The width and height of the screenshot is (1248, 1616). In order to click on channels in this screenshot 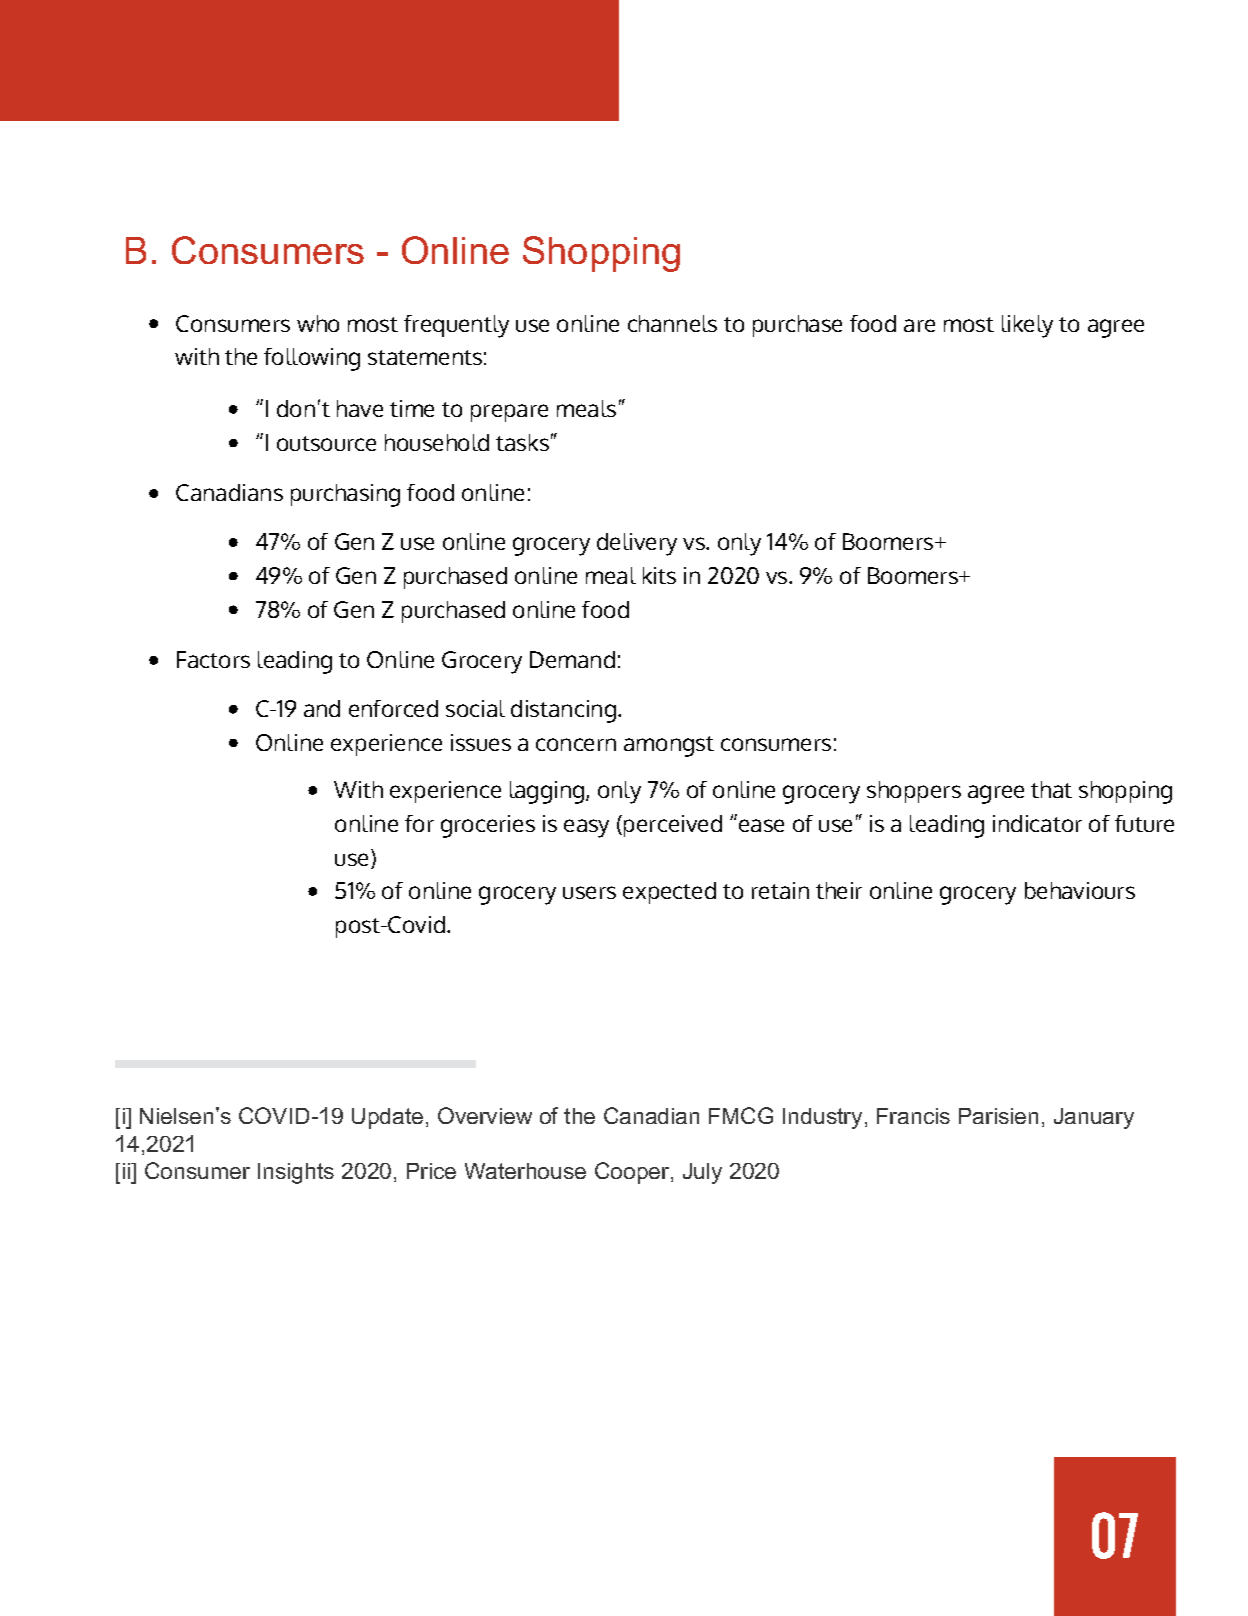, I will do `click(672, 323)`.
